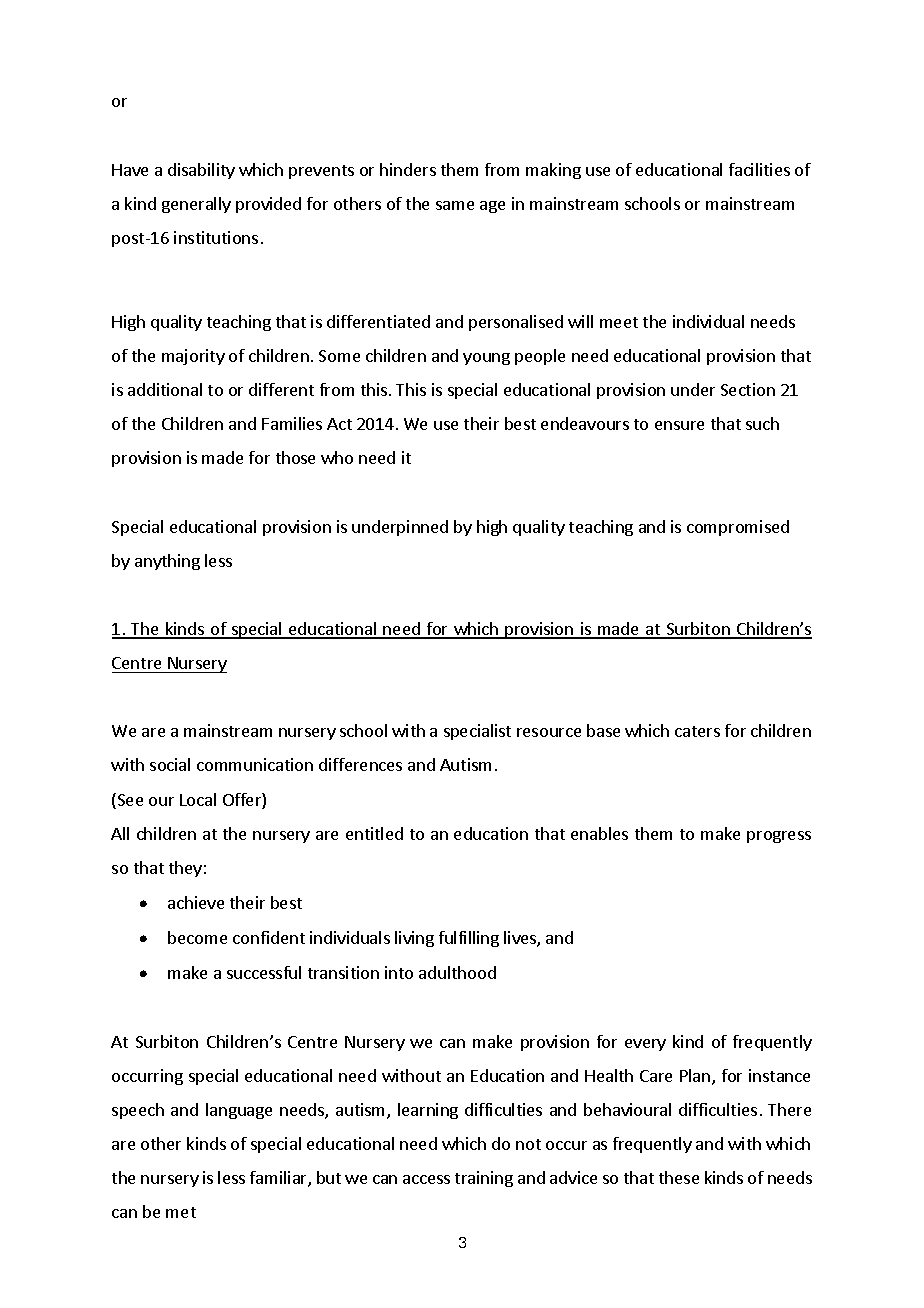  What do you see at coordinates (779, 837) in the page?
I see `progress` at bounding box center [779, 837].
